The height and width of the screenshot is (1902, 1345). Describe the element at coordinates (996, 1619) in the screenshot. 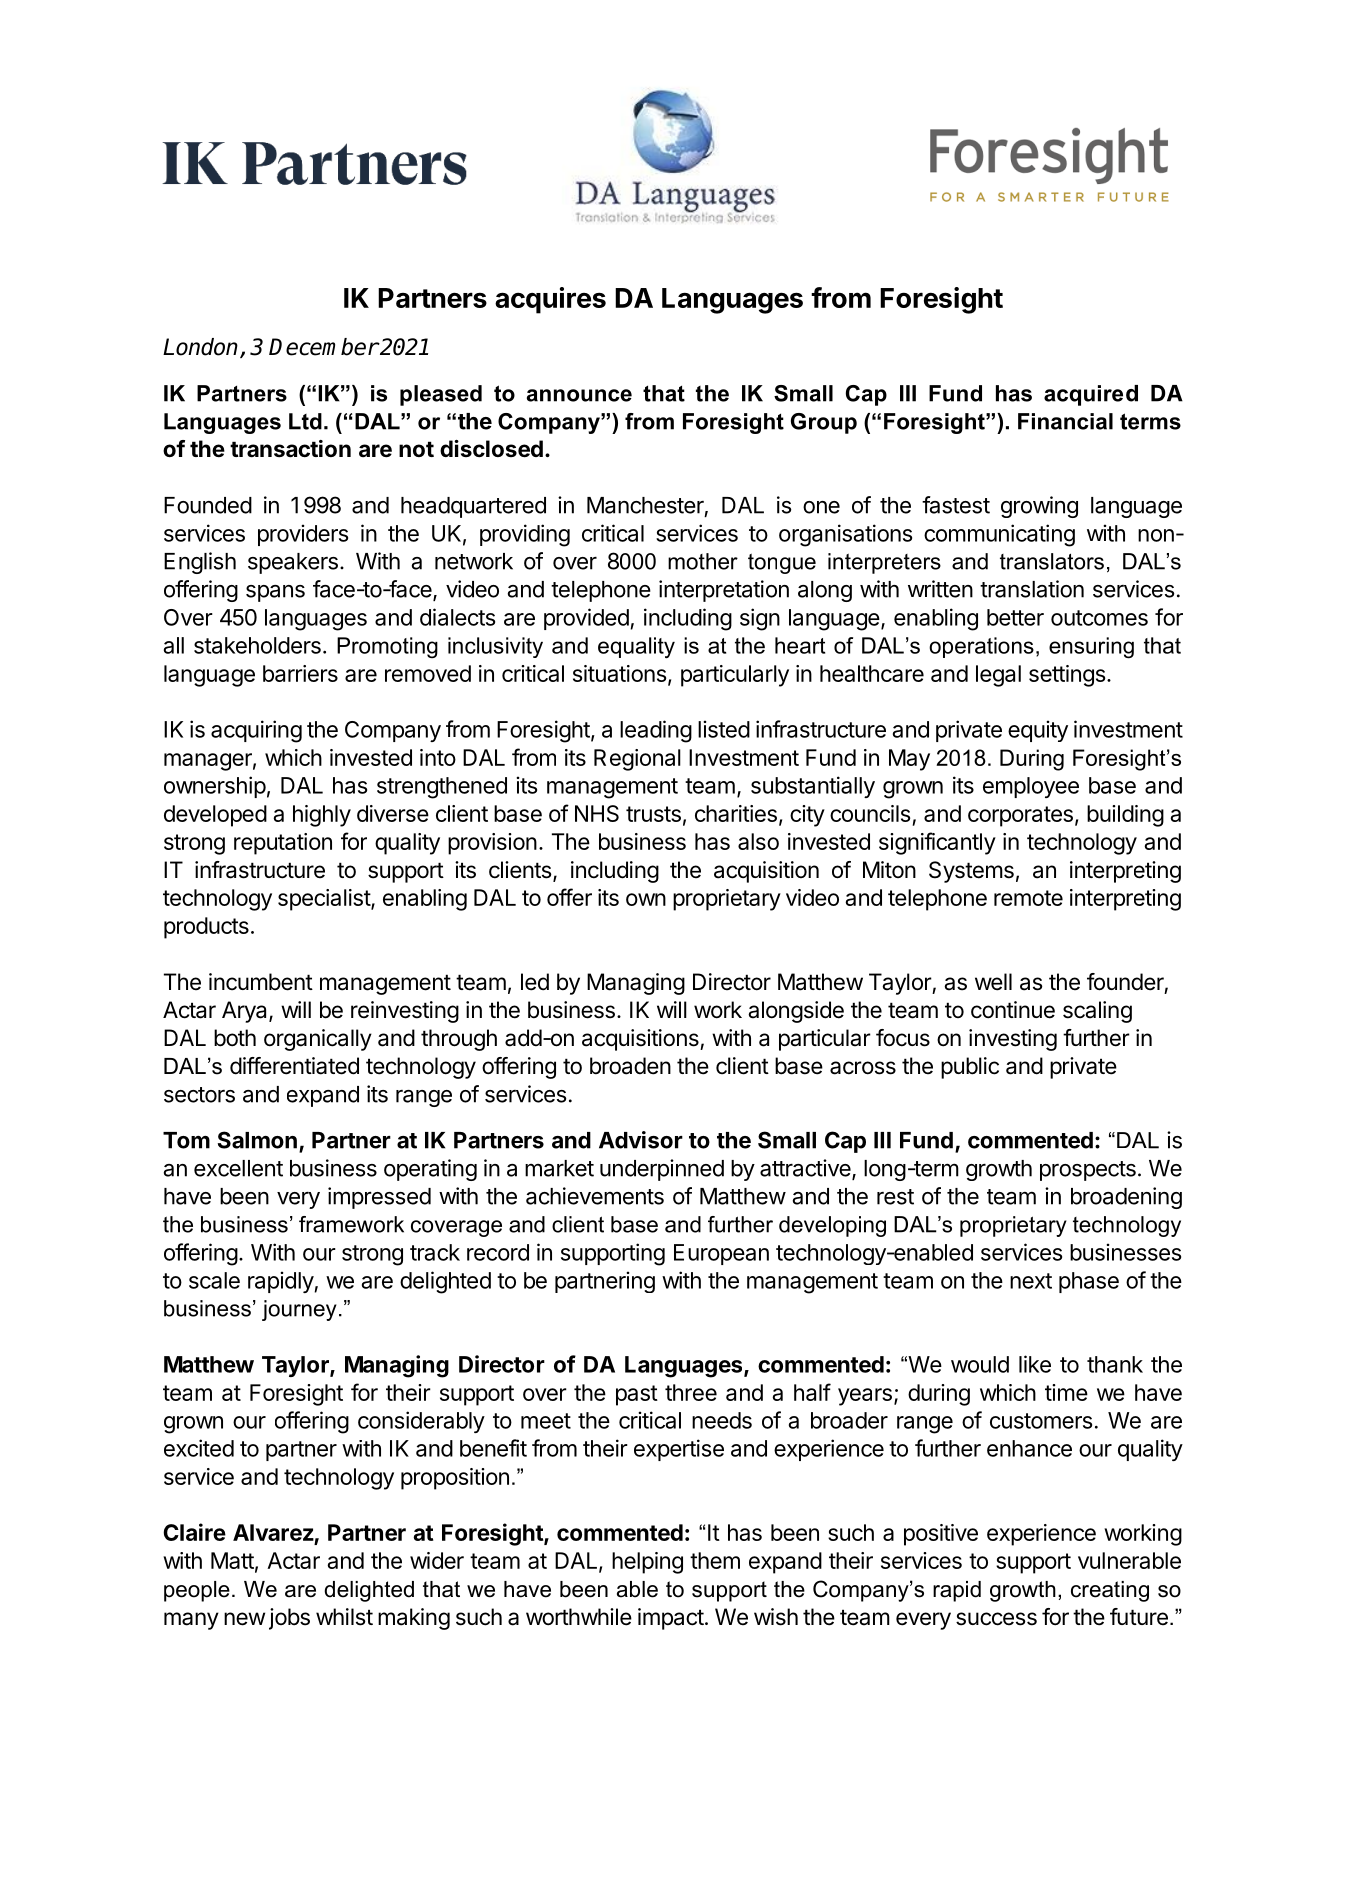

I see `success` at that location.
